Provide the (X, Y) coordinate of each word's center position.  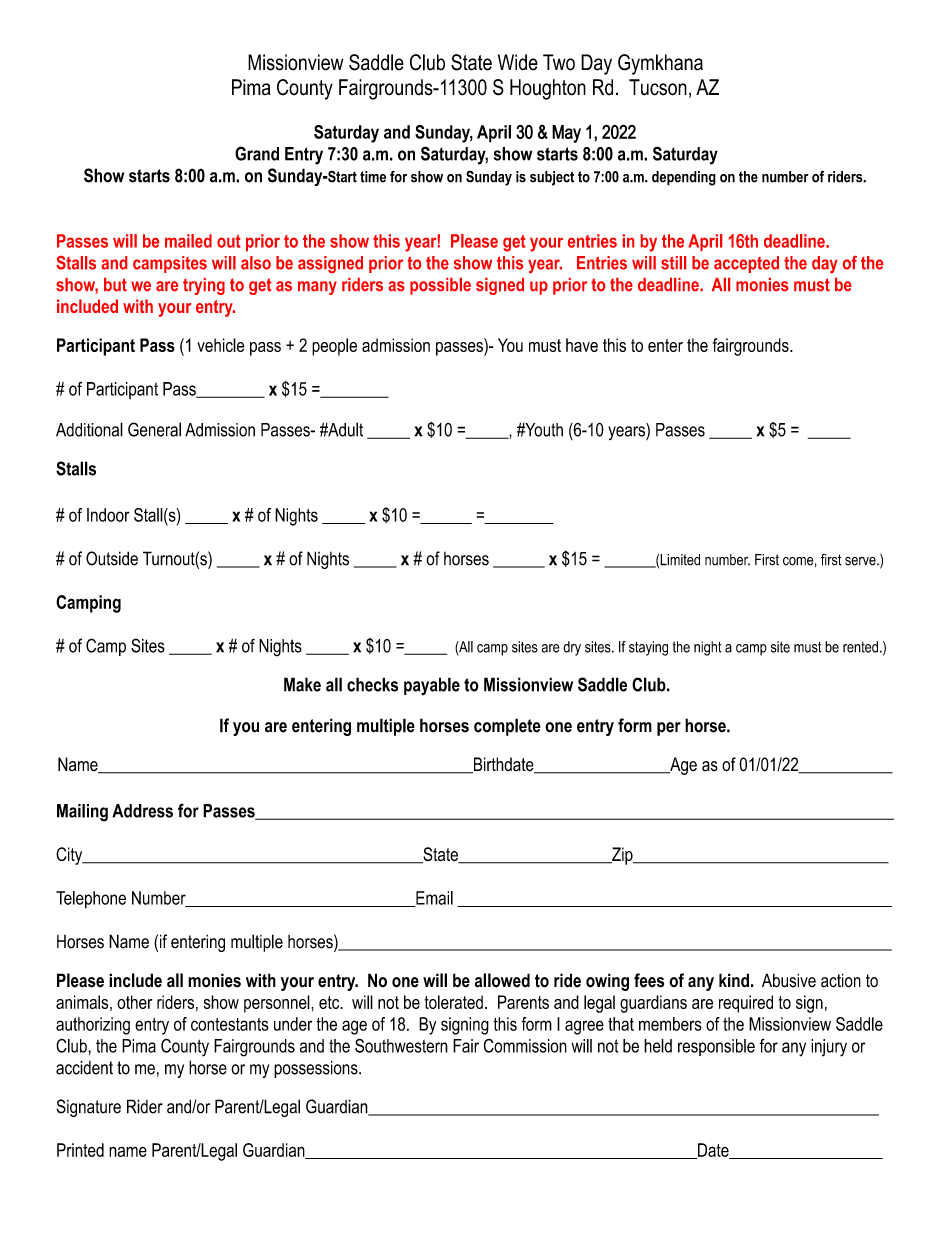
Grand (257, 153)
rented (860, 647)
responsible (716, 1047)
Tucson (658, 87)
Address (142, 811)
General (154, 429)
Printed (80, 1150)
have (582, 345)
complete (507, 727)
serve (861, 561)
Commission (525, 1046)
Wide (518, 62)
